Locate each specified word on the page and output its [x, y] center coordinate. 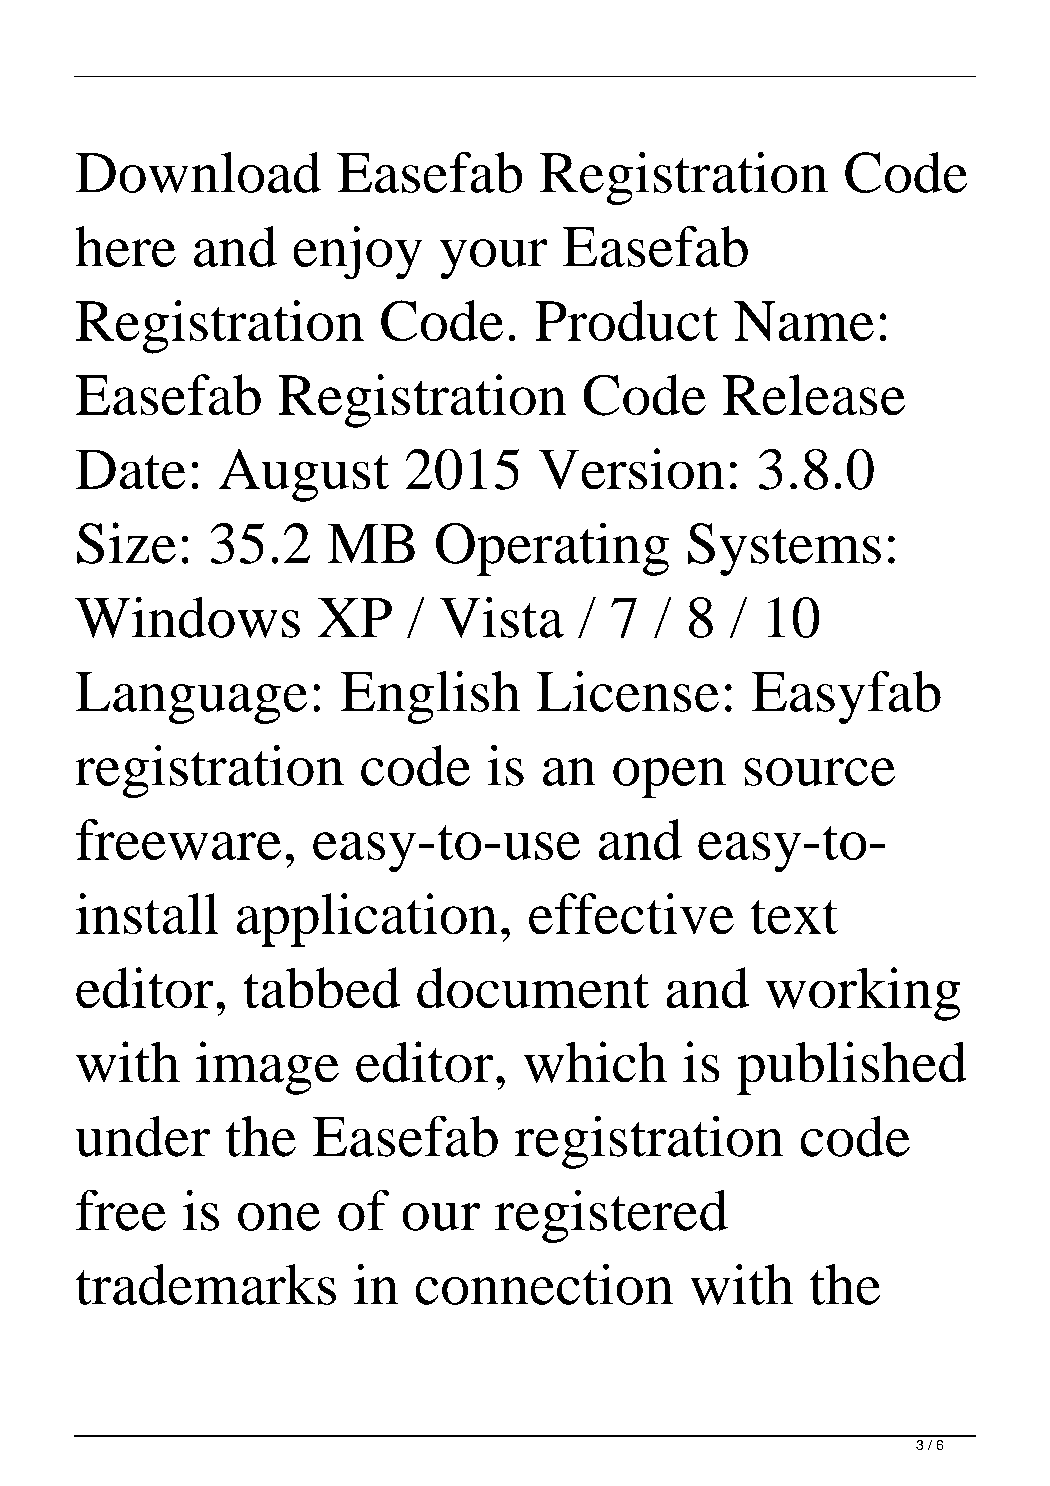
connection [544, 1284]
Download [198, 172]
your [493, 259]
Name [804, 321]
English [430, 697]
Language [191, 698]
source [820, 772]
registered [611, 1216]
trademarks [206, 1284]
